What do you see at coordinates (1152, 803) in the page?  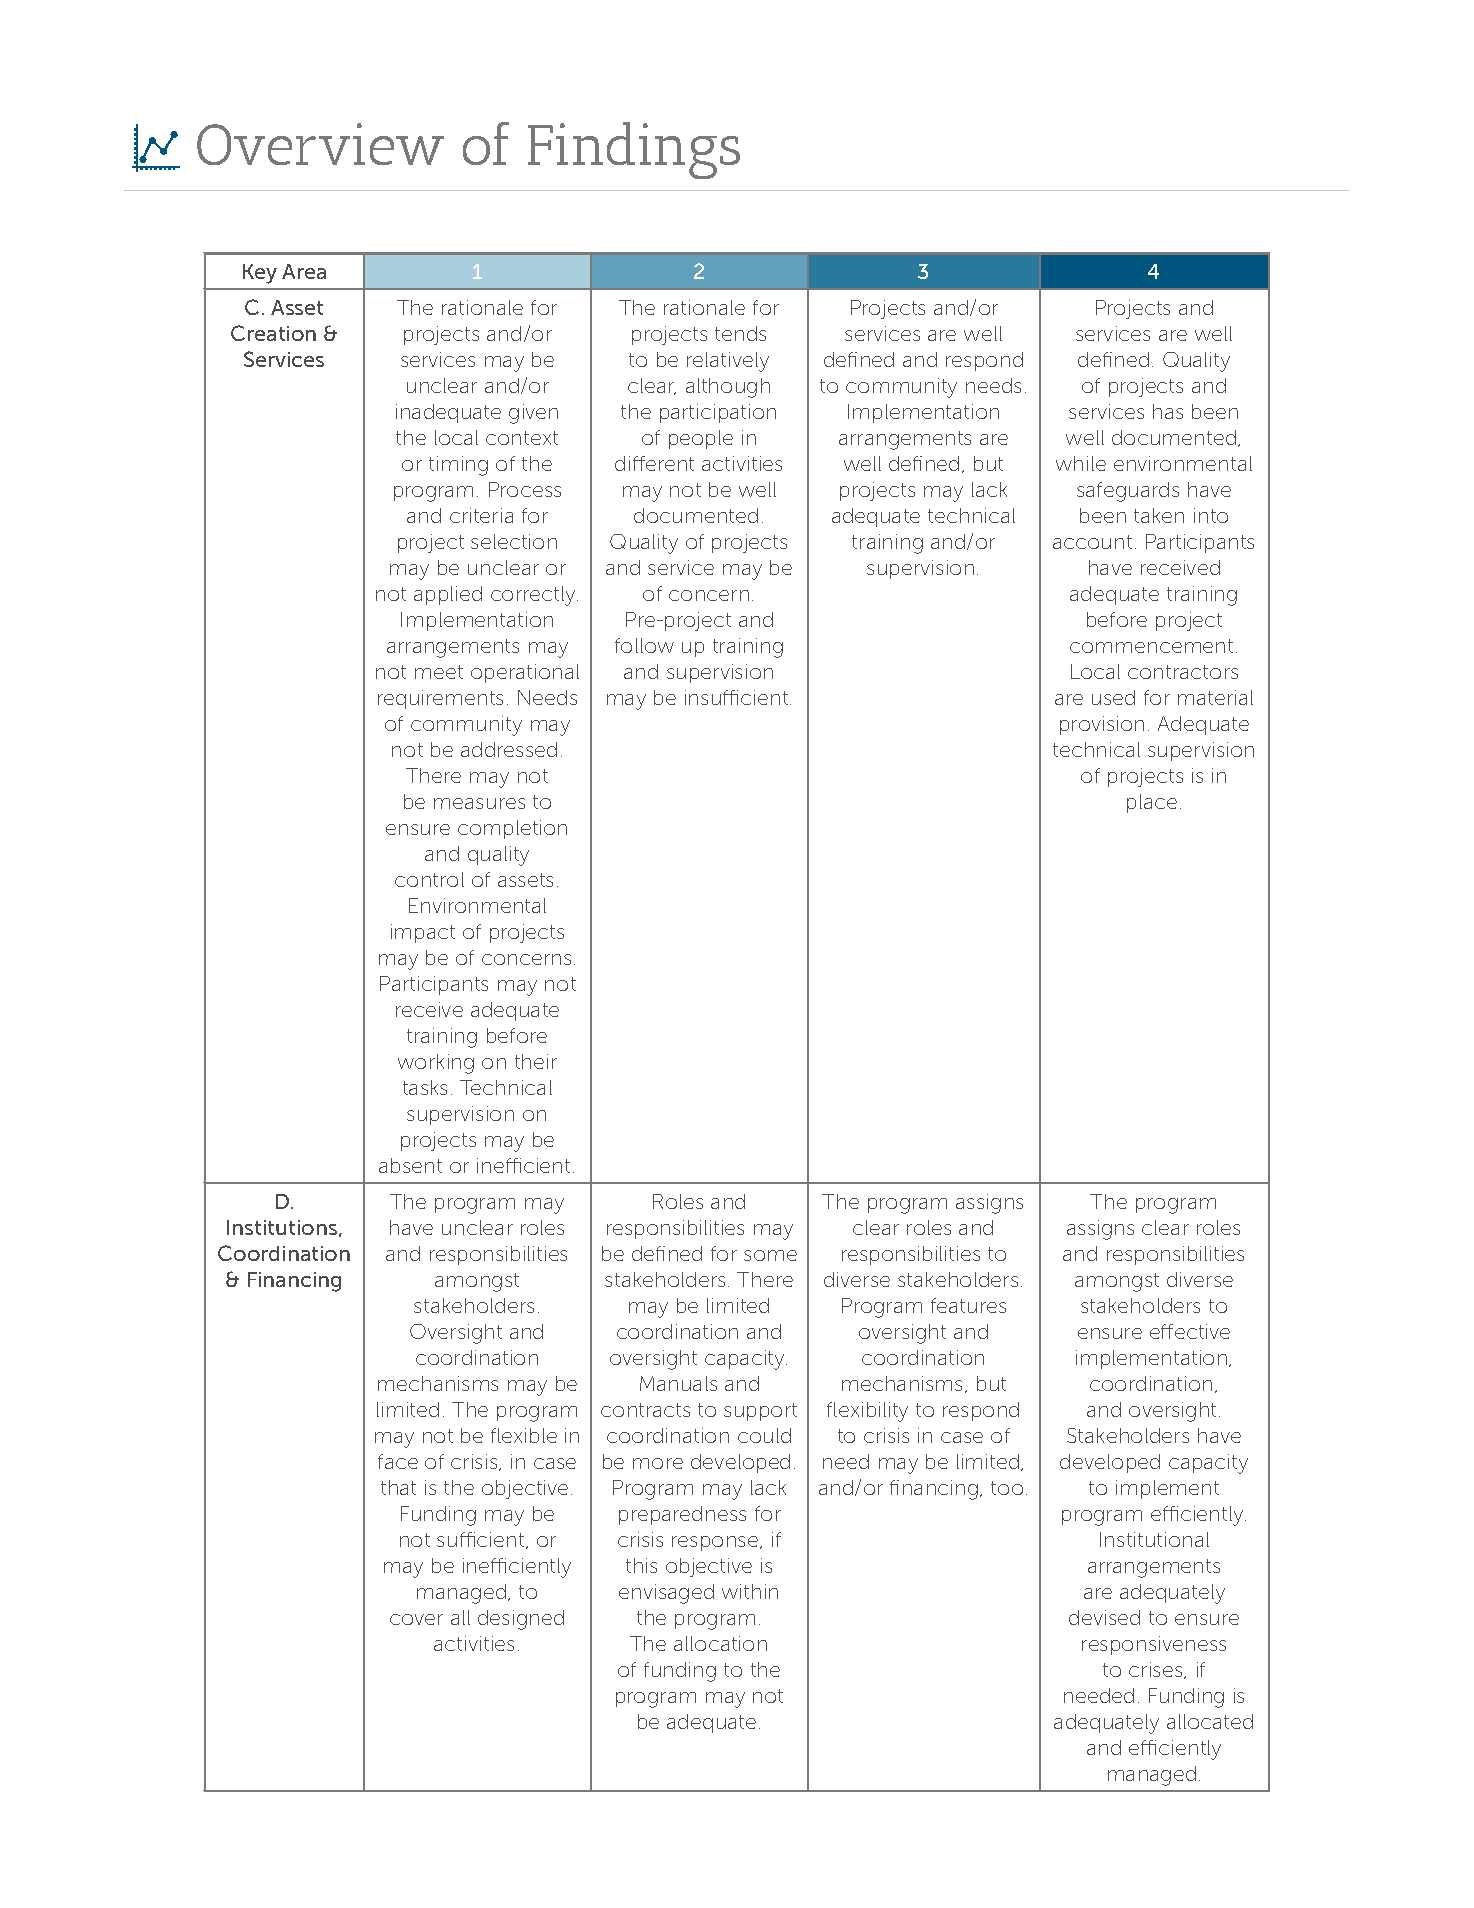 I see `place` at bounding box center [1152, 803].
